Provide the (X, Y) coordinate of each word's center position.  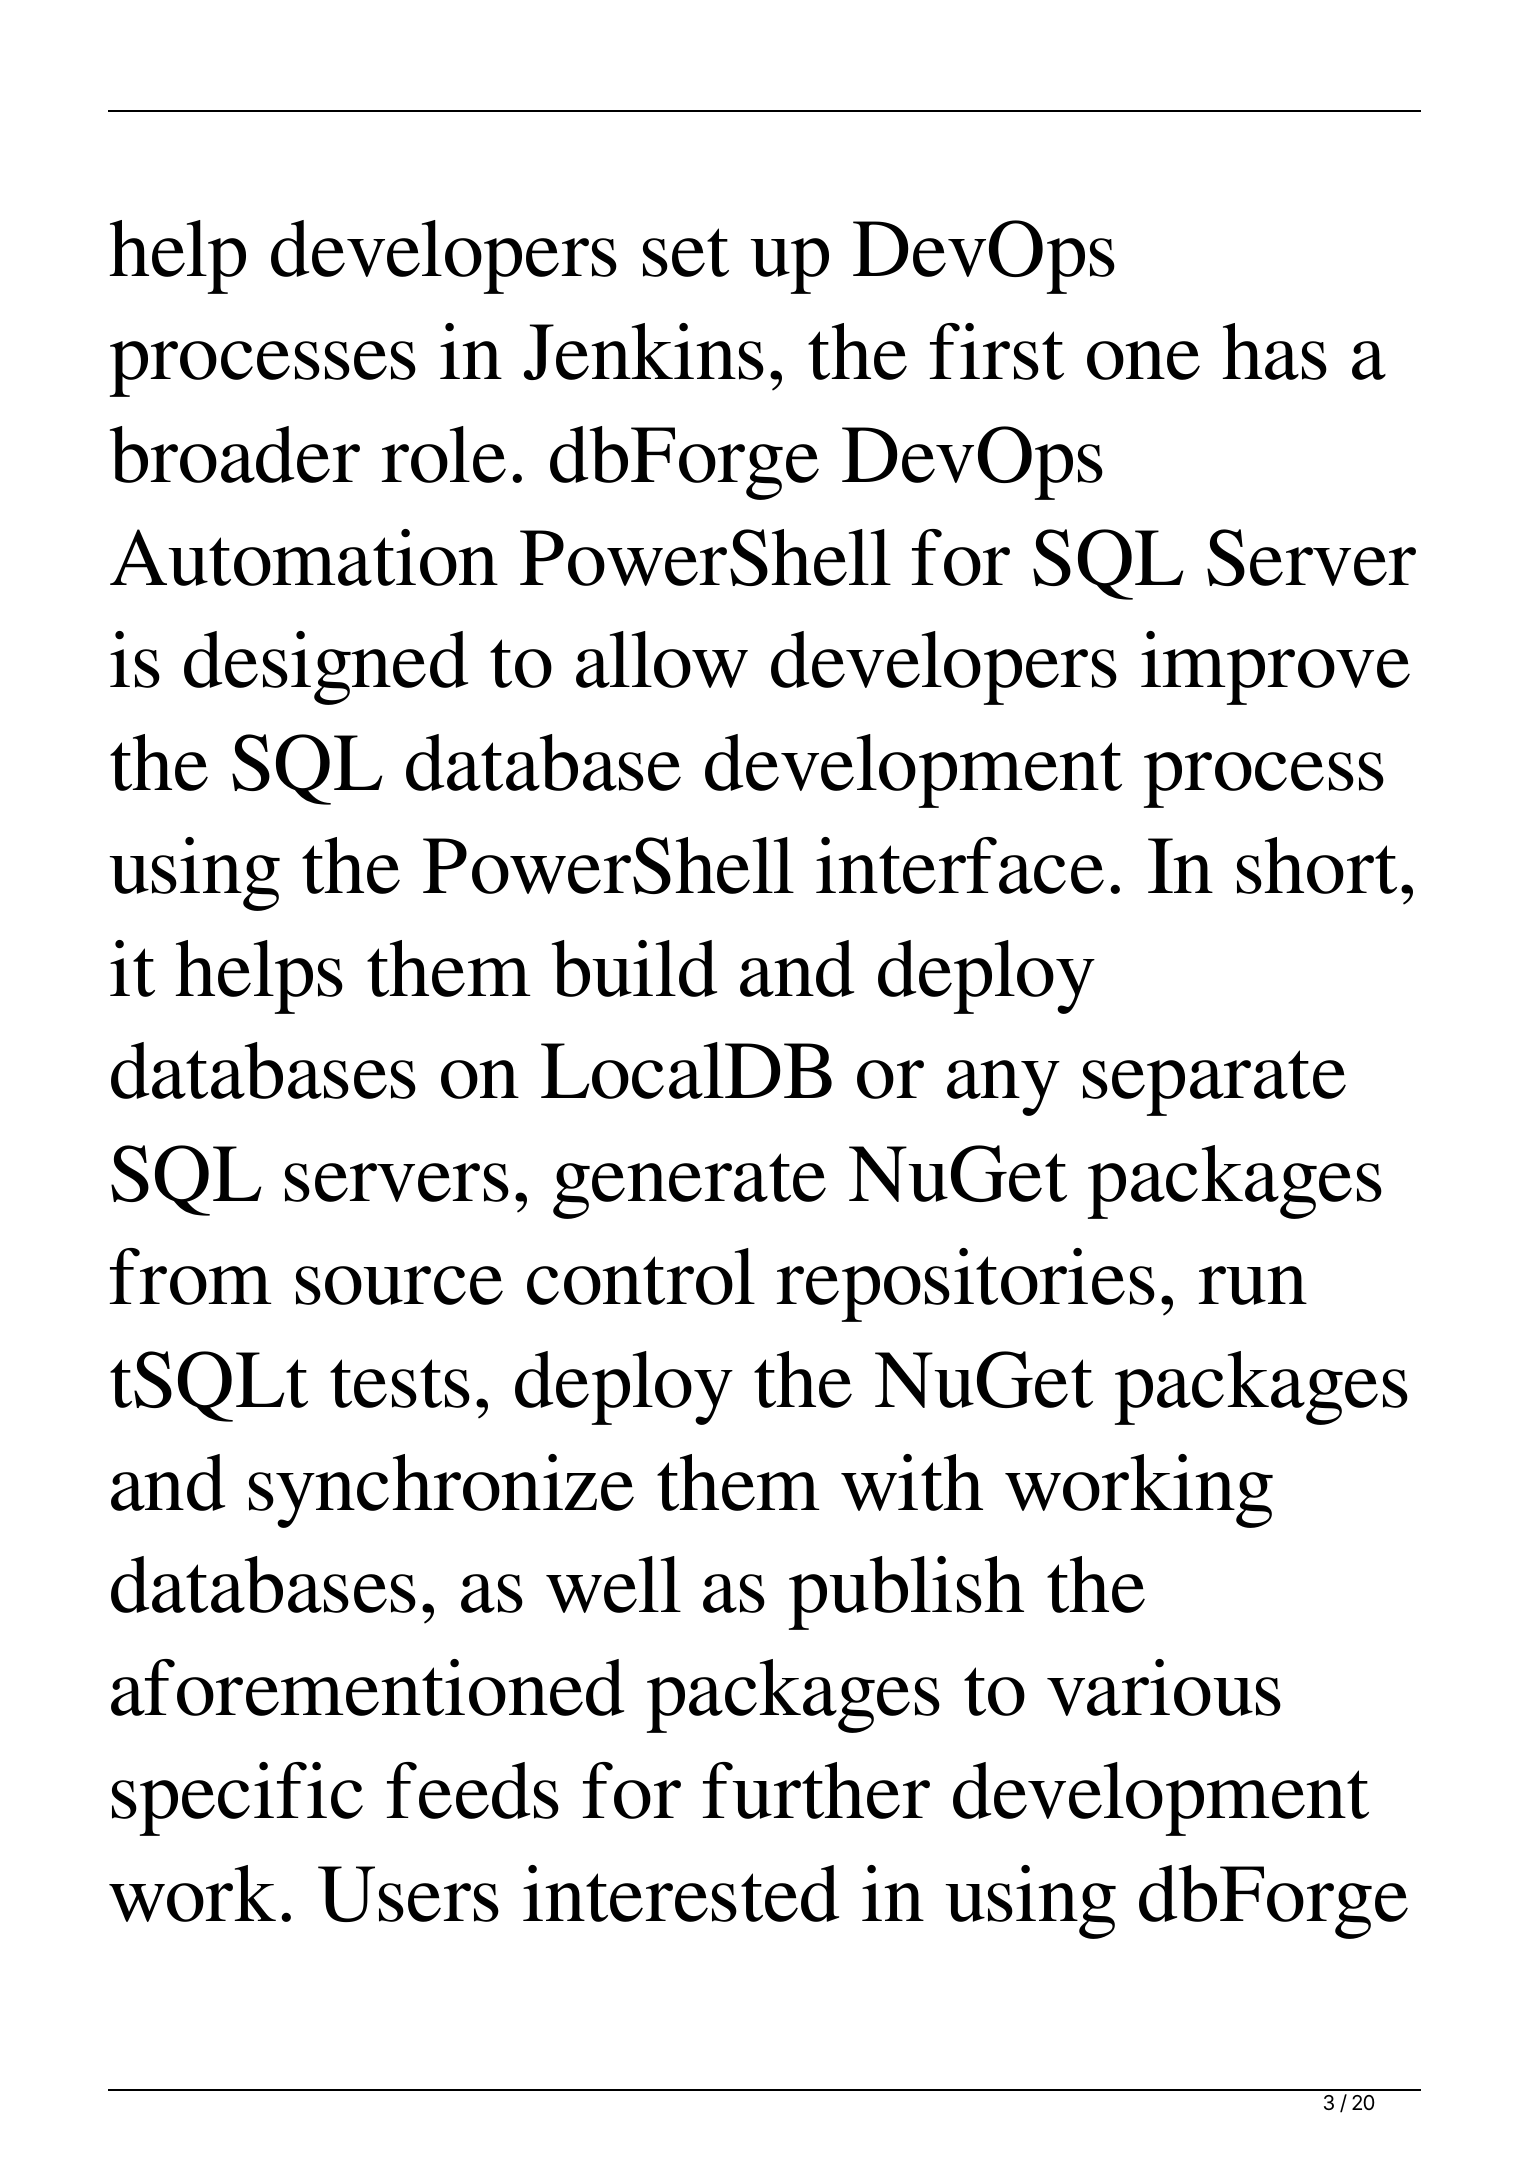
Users (408, 1894)
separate (1214, 1083)
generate (689, 1186)
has (1275, 351)
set (686, 252)
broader (235, 454)
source (399, 1285)
